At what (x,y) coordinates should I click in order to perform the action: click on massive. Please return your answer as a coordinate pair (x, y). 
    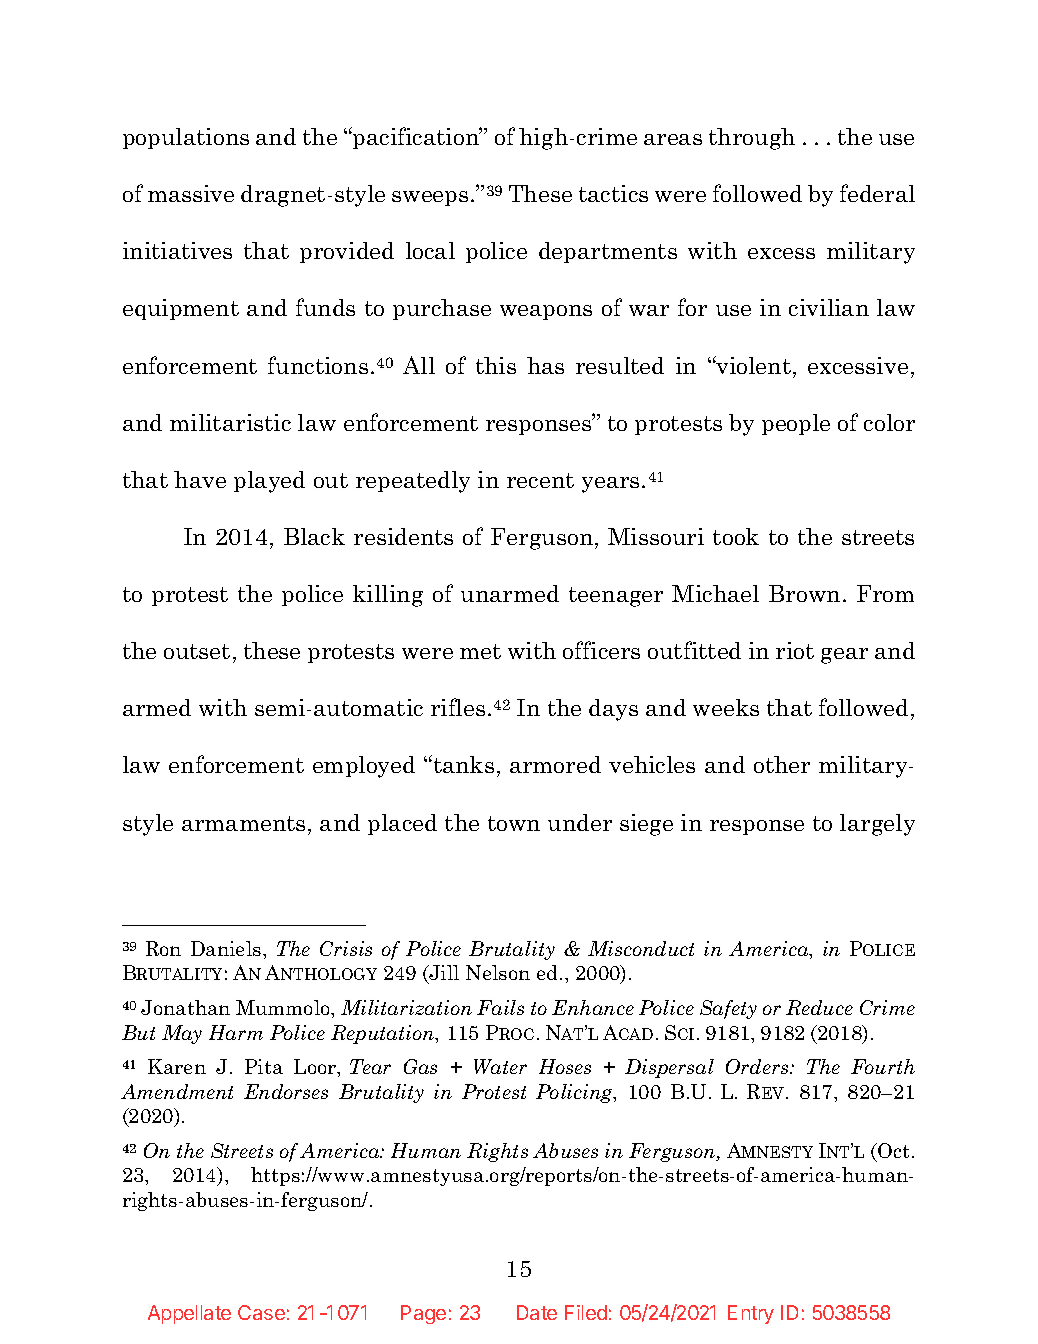
    Looking at the image, I should click on (191, 193).
